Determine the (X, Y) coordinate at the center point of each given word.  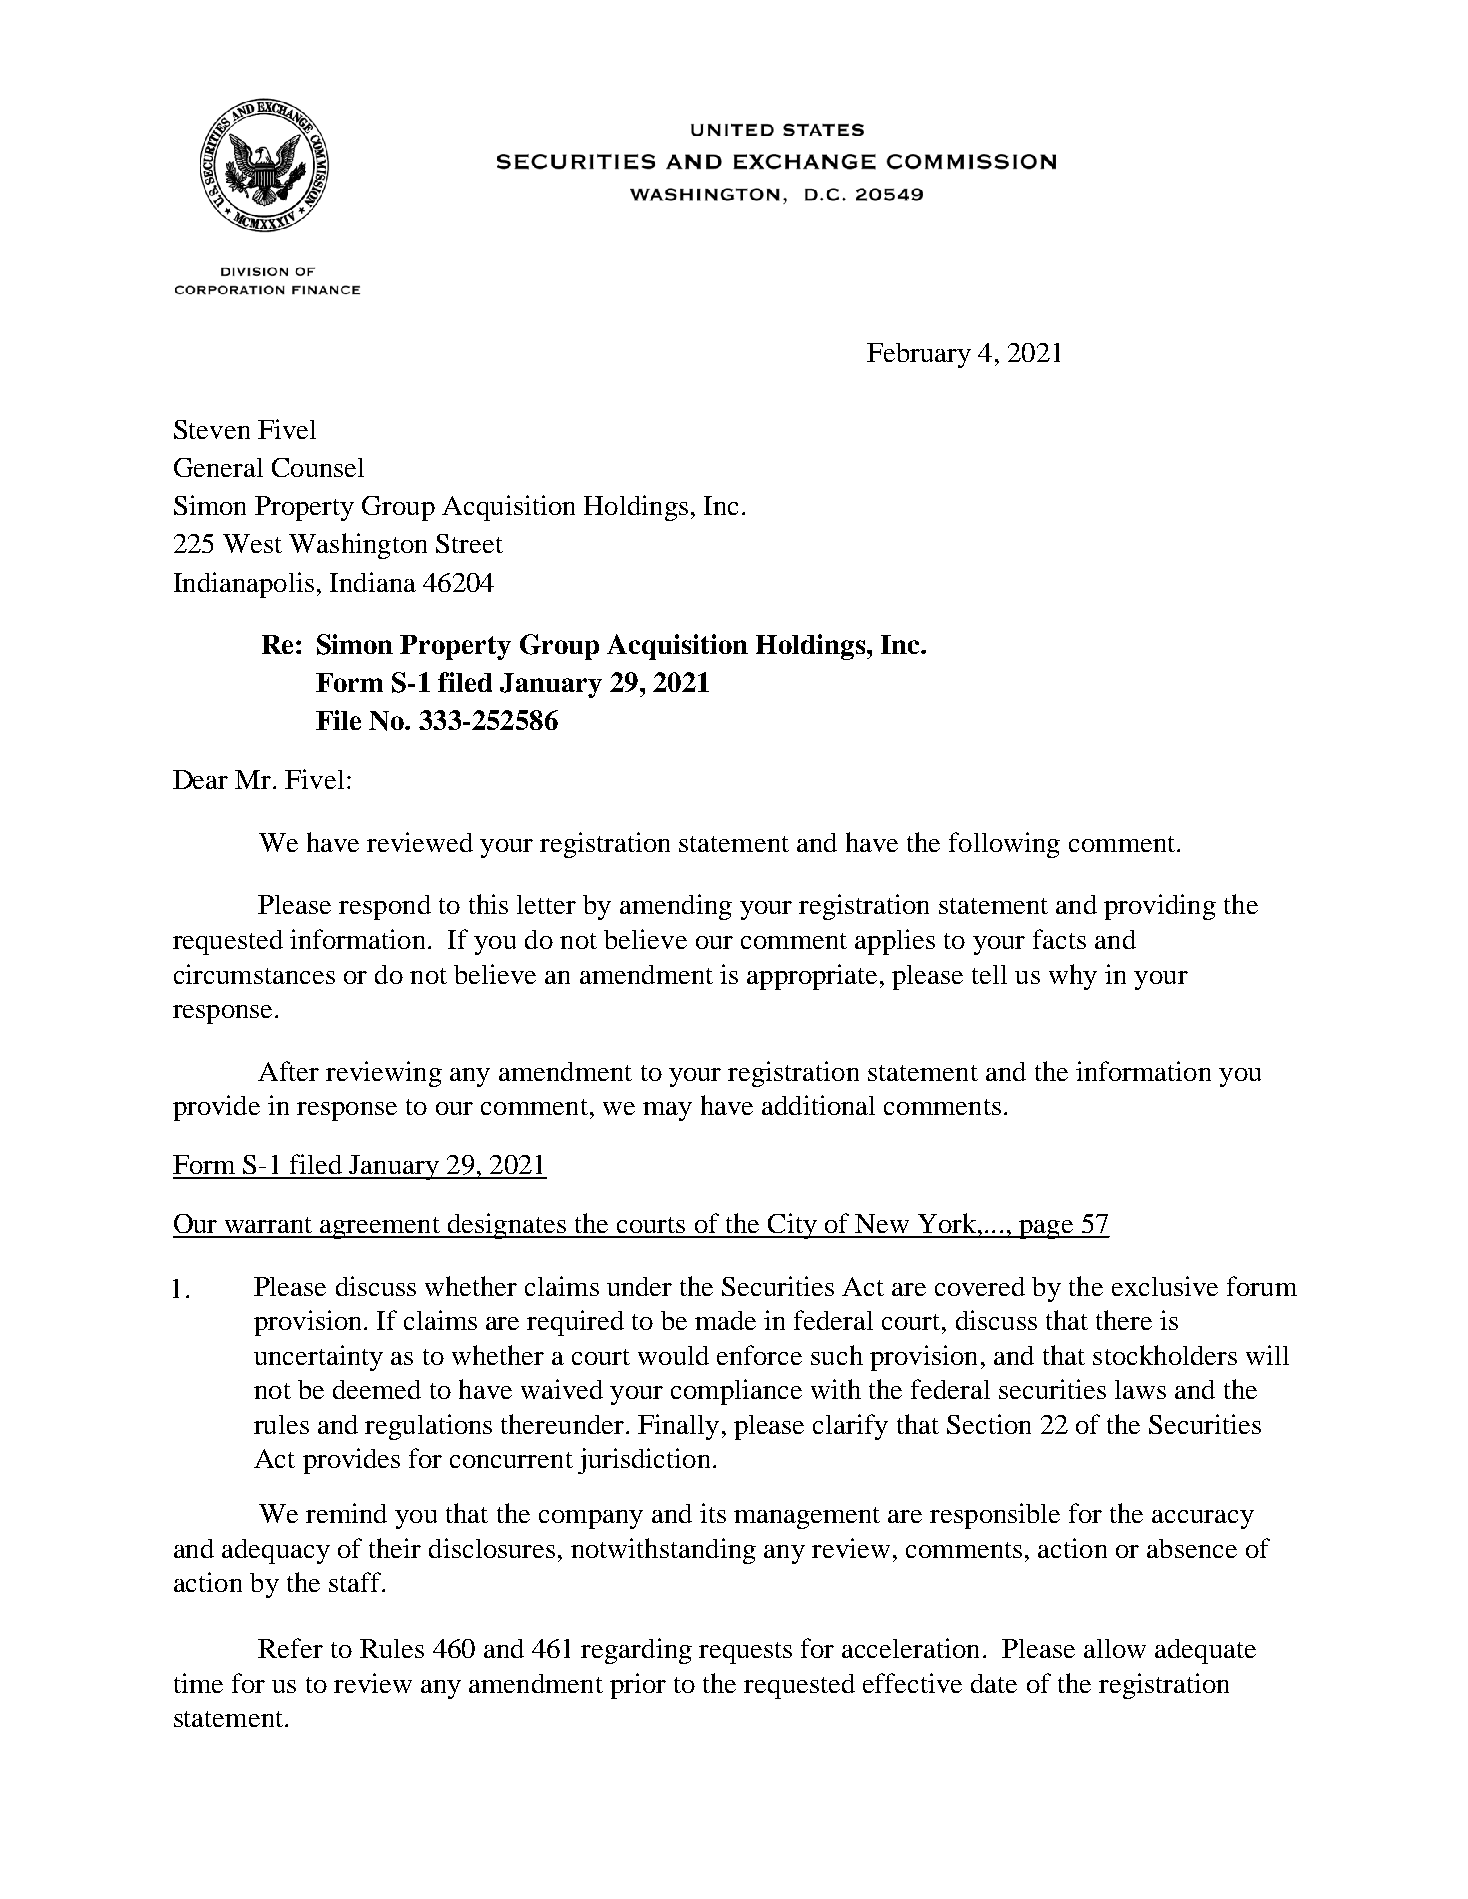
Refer (290, 1648)
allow (1115, 1648)
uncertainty (318, 1358)
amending (676, 907)
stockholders (1165, 1355)
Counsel (318, 467)
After (288, 1071)
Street (469, 543)
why (1073, 977)
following (1004, 845)
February (919, 355)
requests (745, 1653)
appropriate (812, 977)
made (725, 1320)
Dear (200, 779)
